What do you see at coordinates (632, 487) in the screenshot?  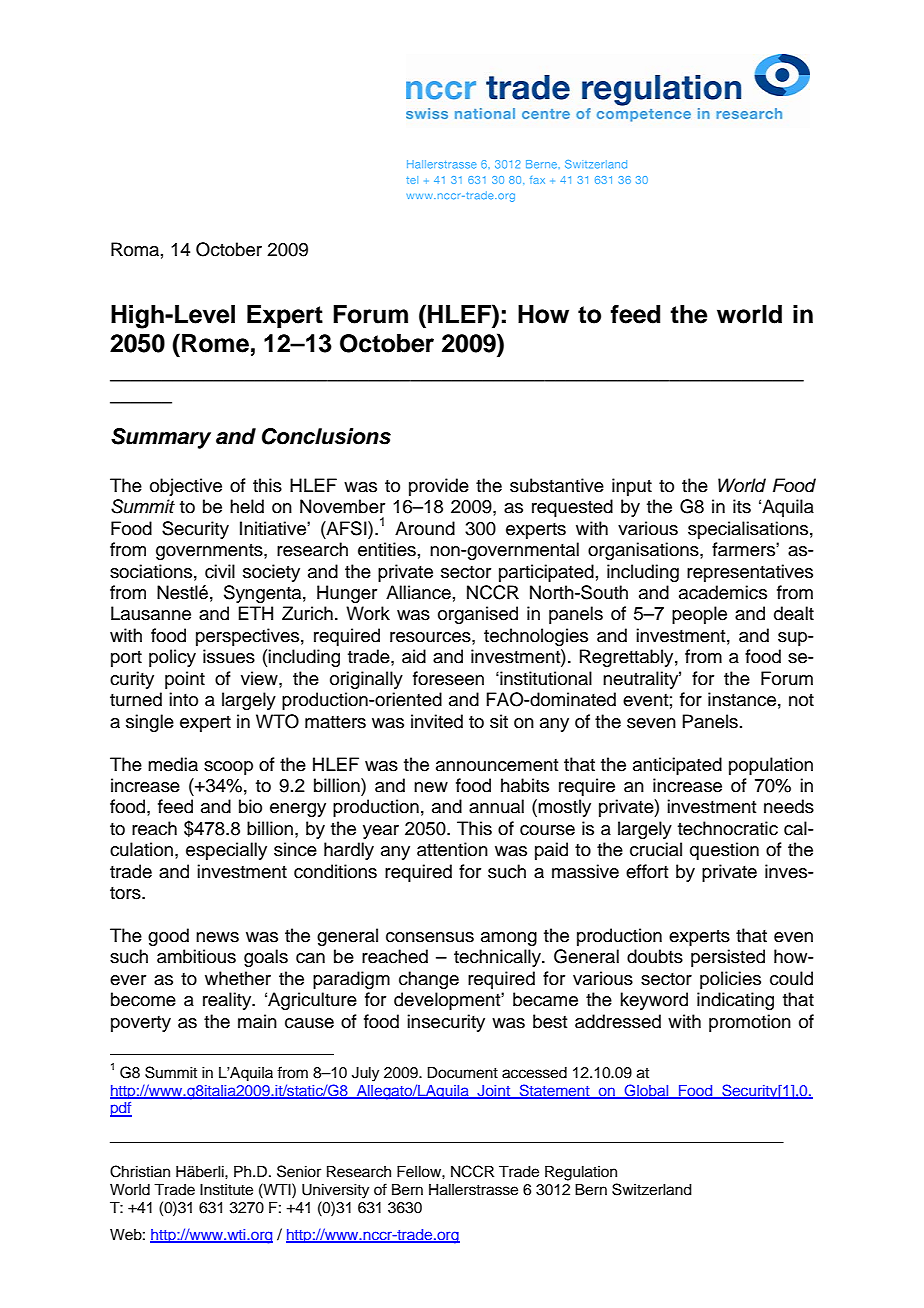 I see `input` at bounding box center [632, 487].
